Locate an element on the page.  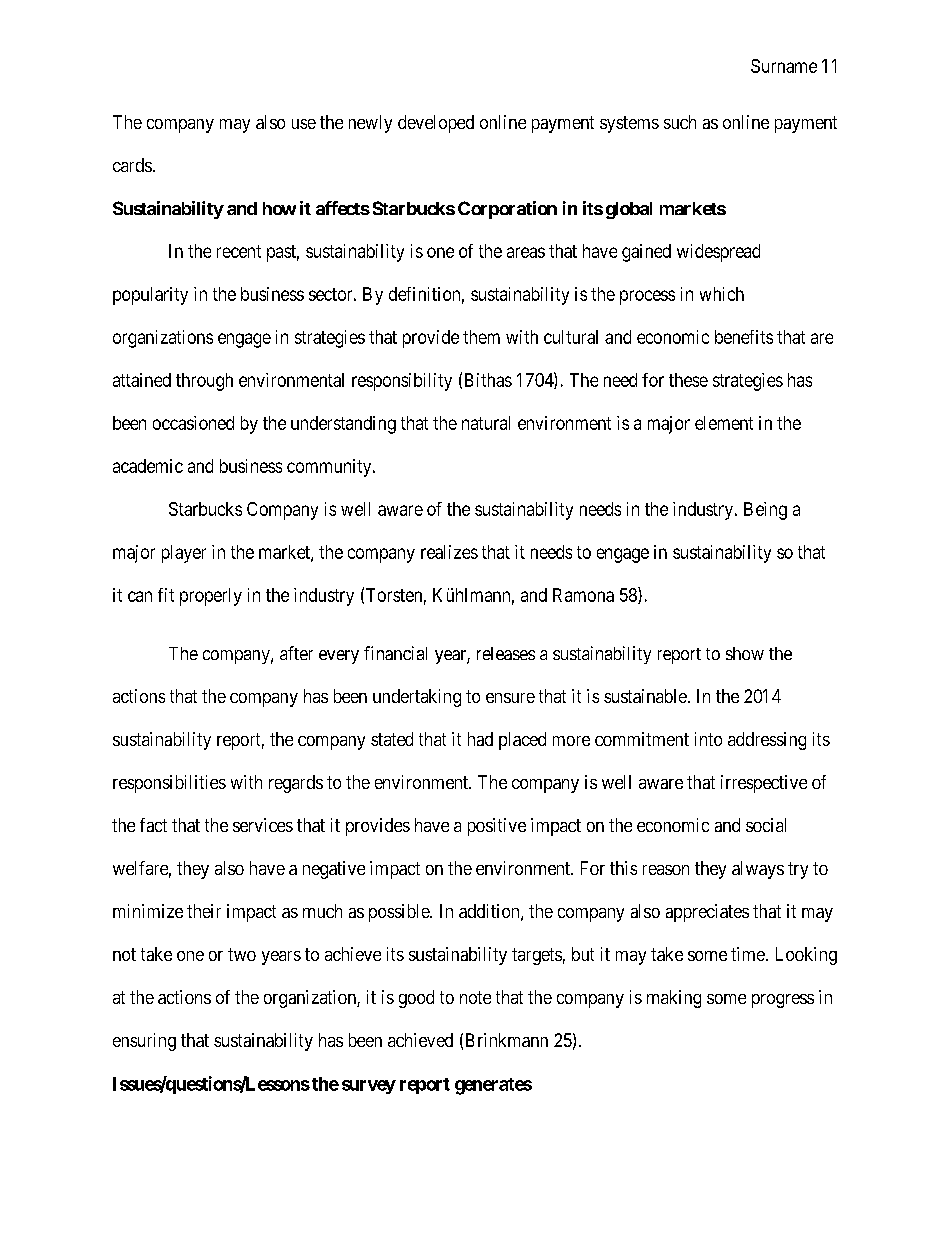
use is located at coordinates (304, 124).
